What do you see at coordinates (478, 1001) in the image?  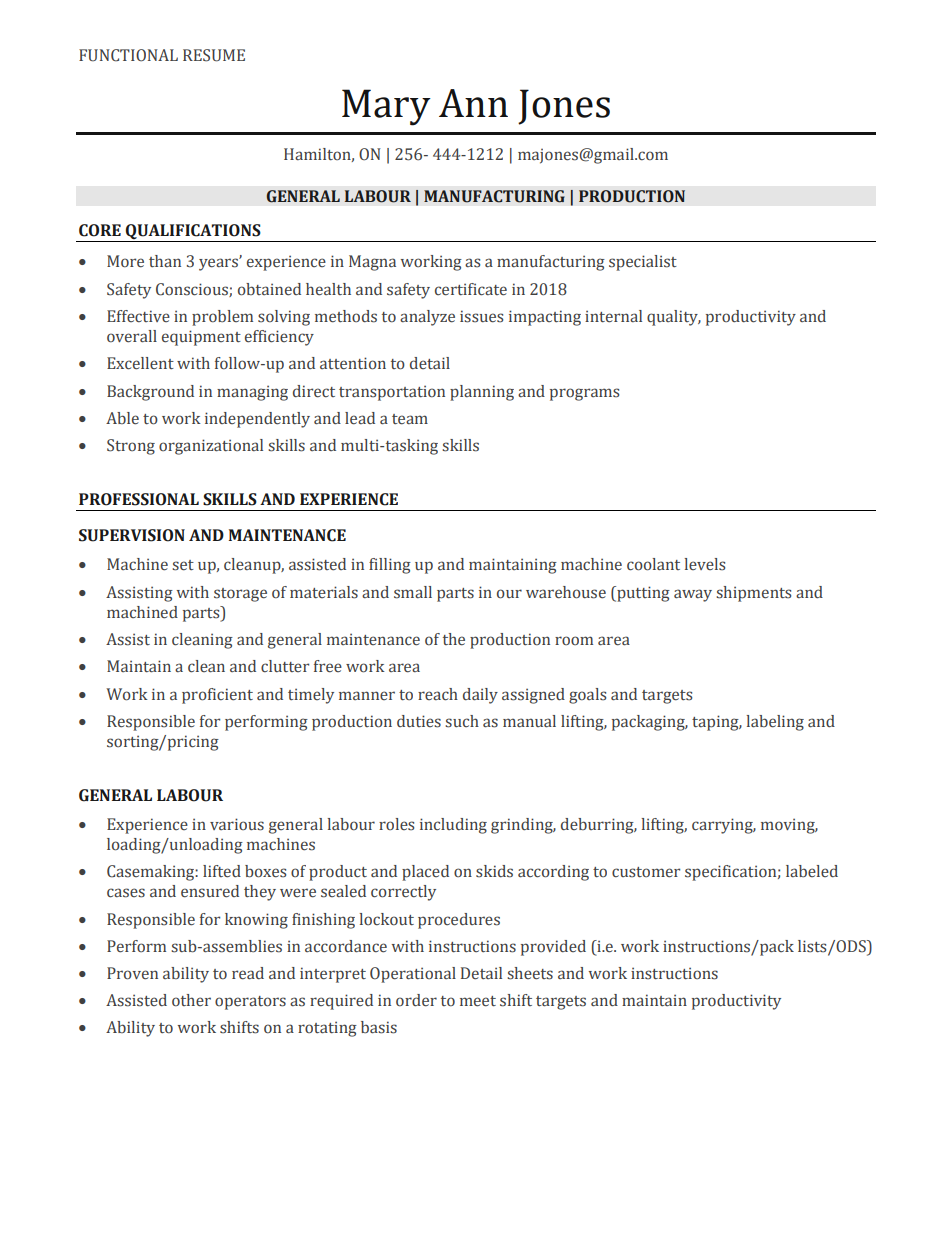 I see `meet` at bounding box center [478, 1001].
